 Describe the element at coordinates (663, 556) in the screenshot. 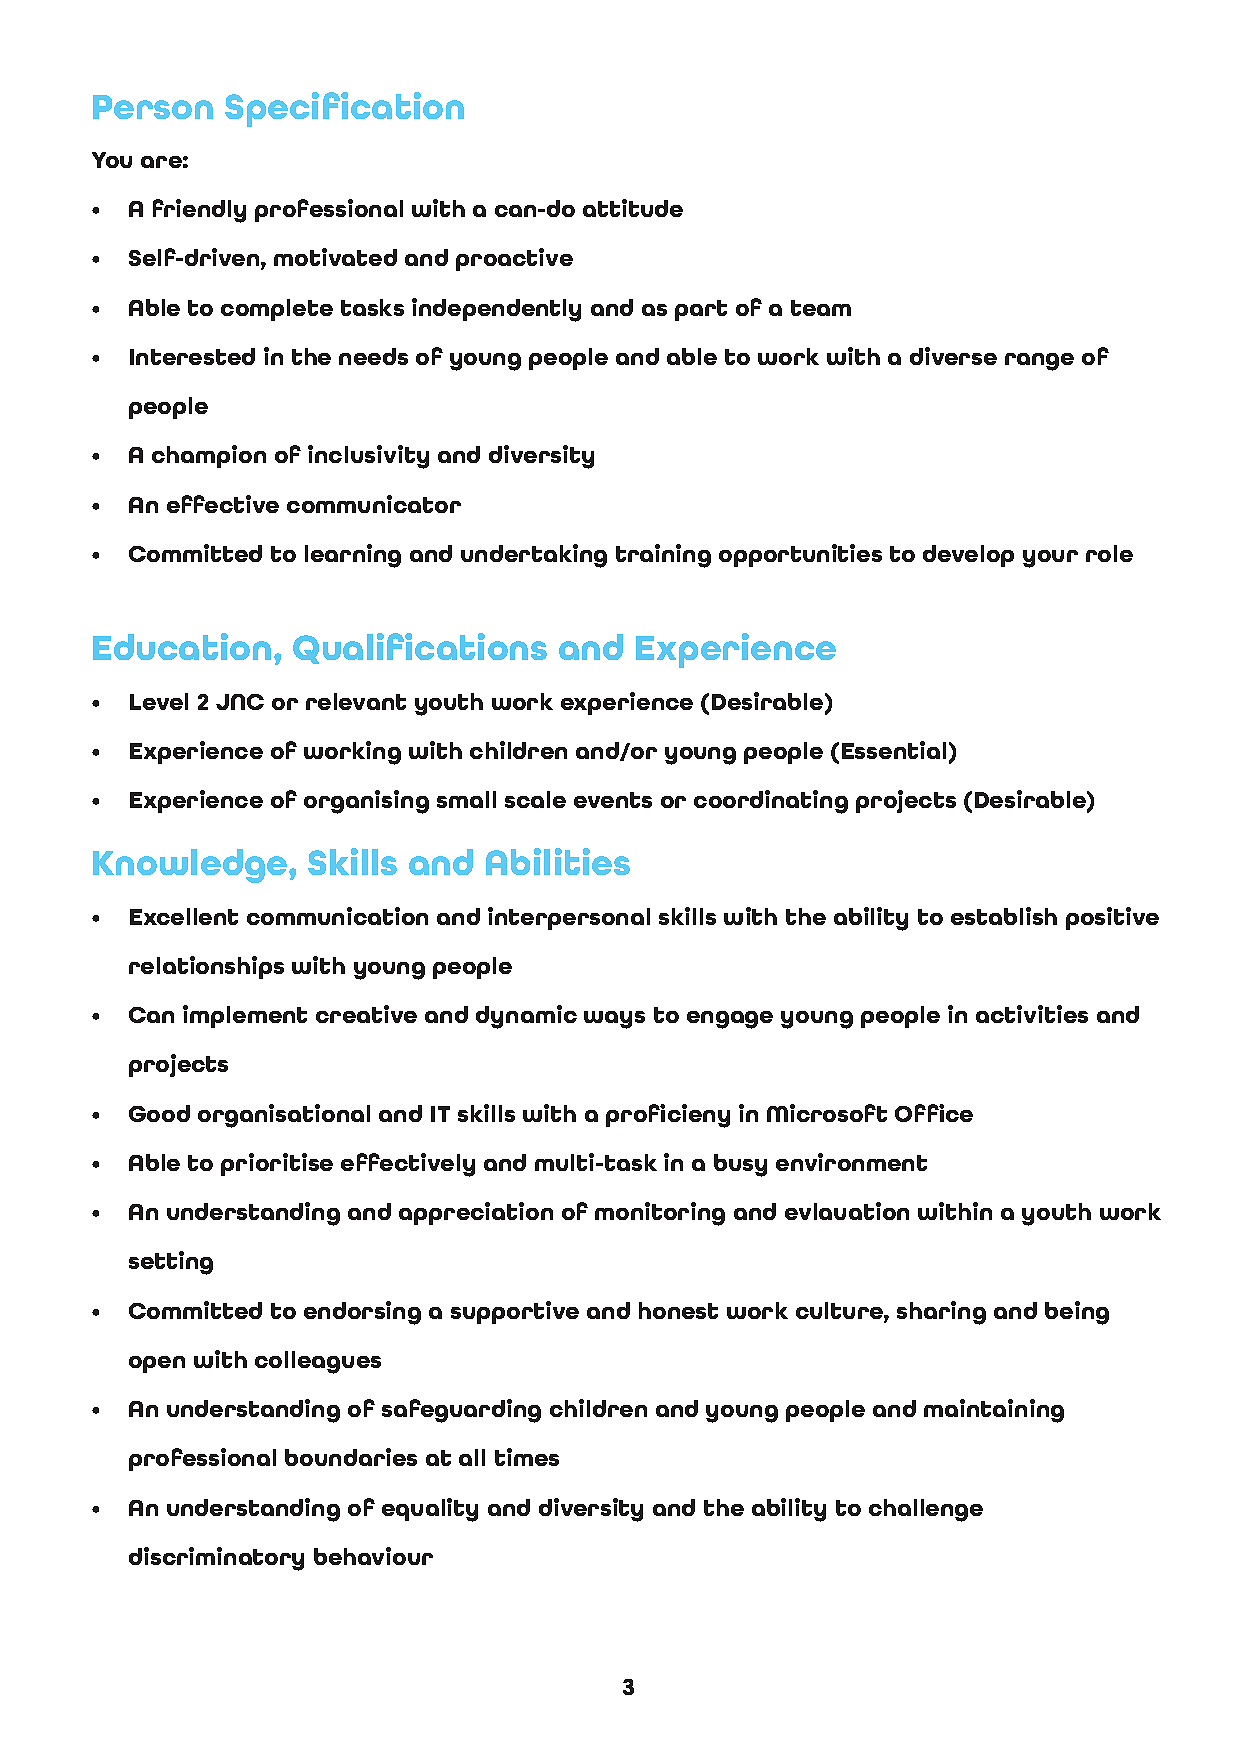

I see `training` at that location.
